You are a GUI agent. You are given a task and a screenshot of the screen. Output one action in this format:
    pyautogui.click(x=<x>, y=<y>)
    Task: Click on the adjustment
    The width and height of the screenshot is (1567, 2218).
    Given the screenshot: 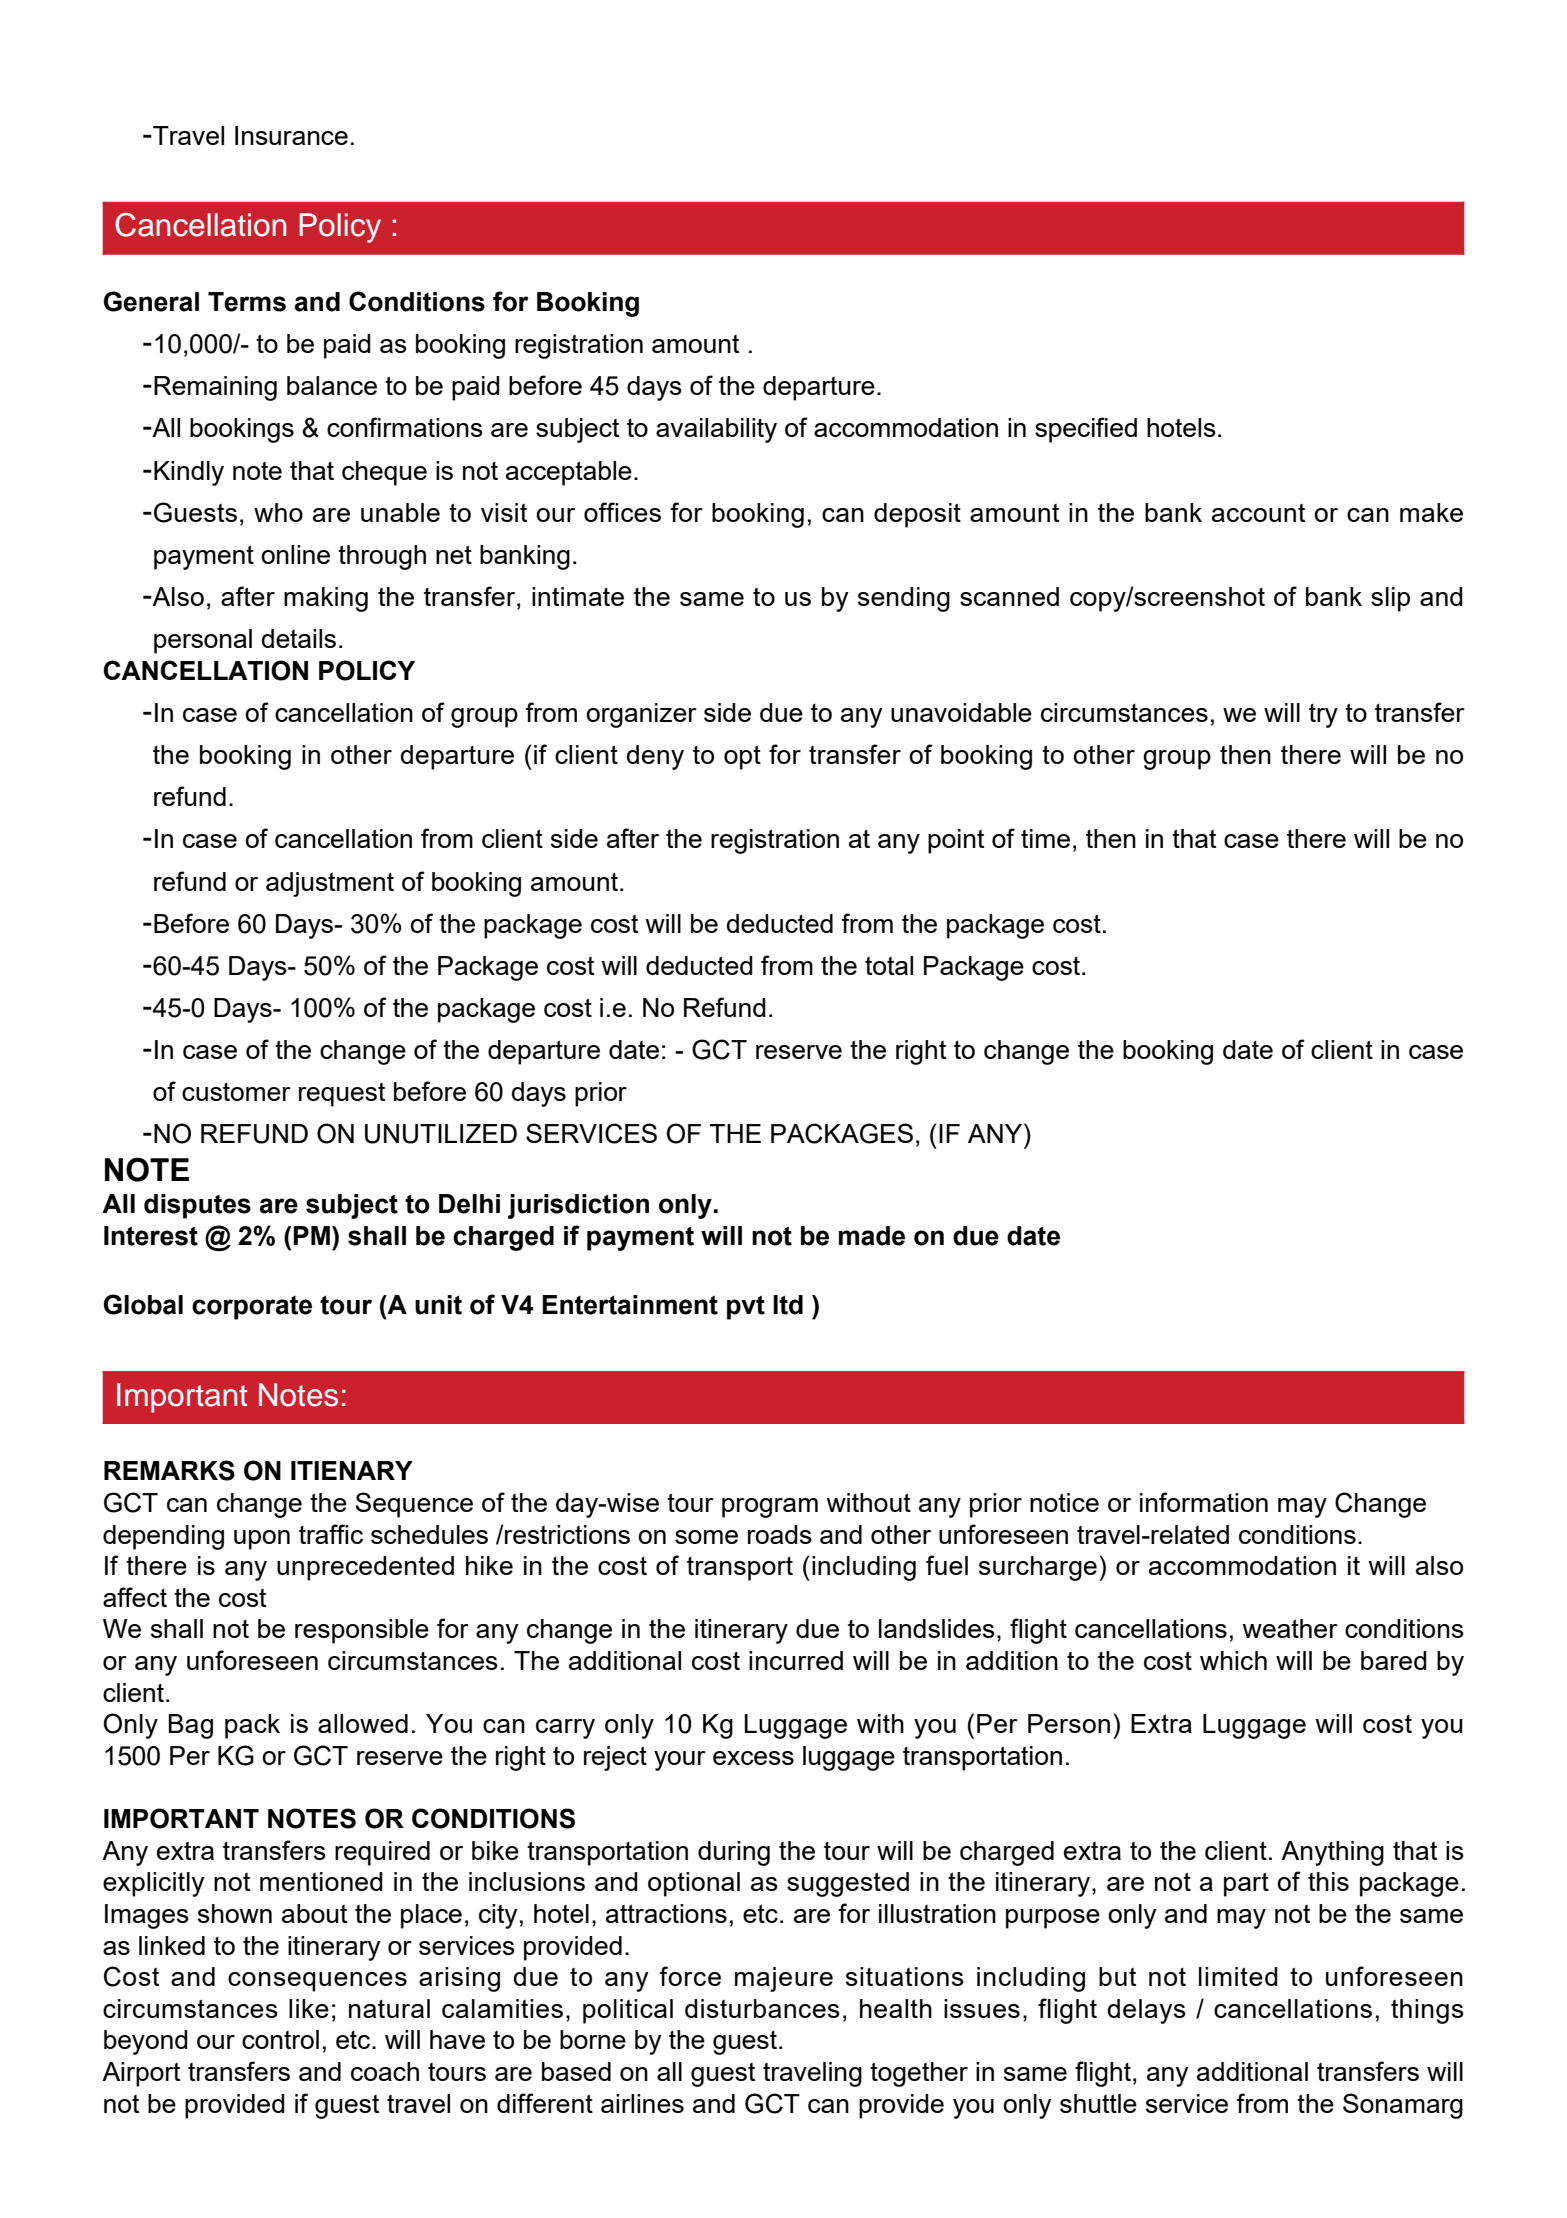 What is the action you would take?
    pyautogui.click(x=330, y=884)
